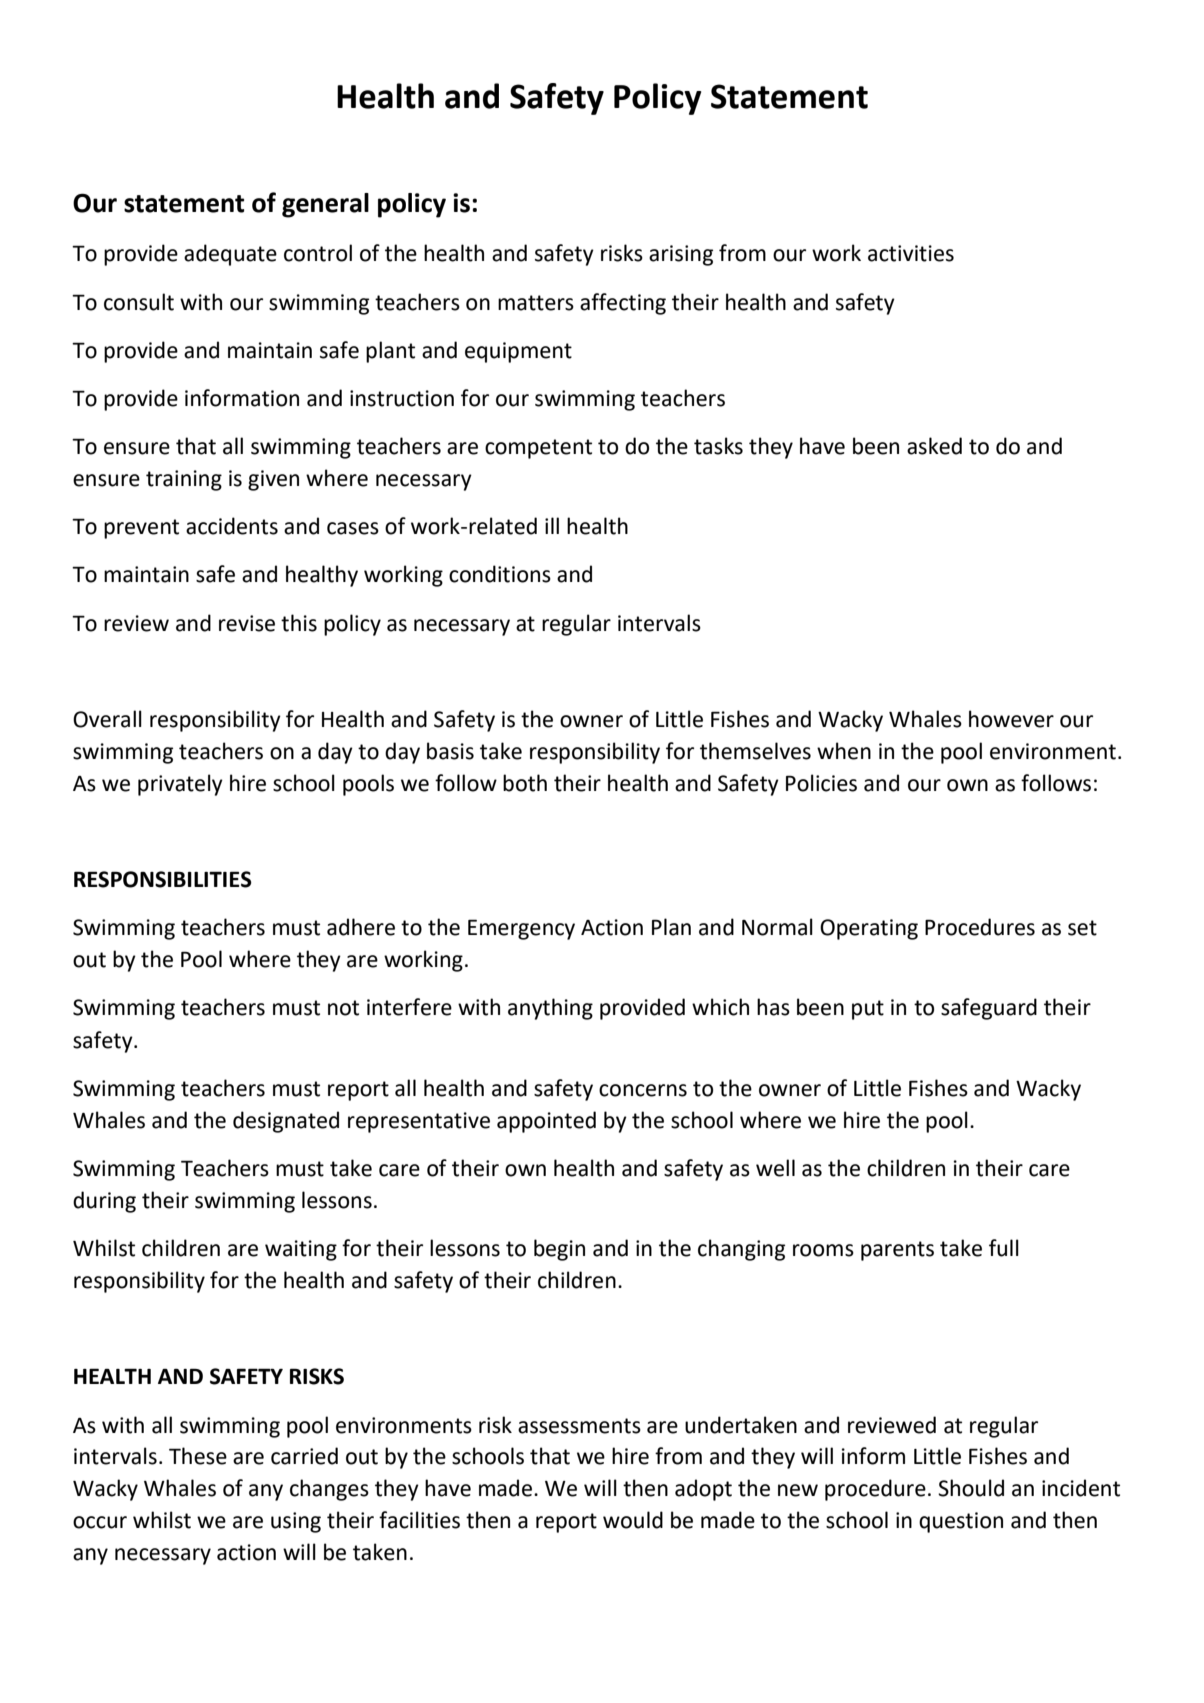  What do you see at coordinates (869, 929) in the screenshot?
I see `Operating` at bounding box center [869, 929].
